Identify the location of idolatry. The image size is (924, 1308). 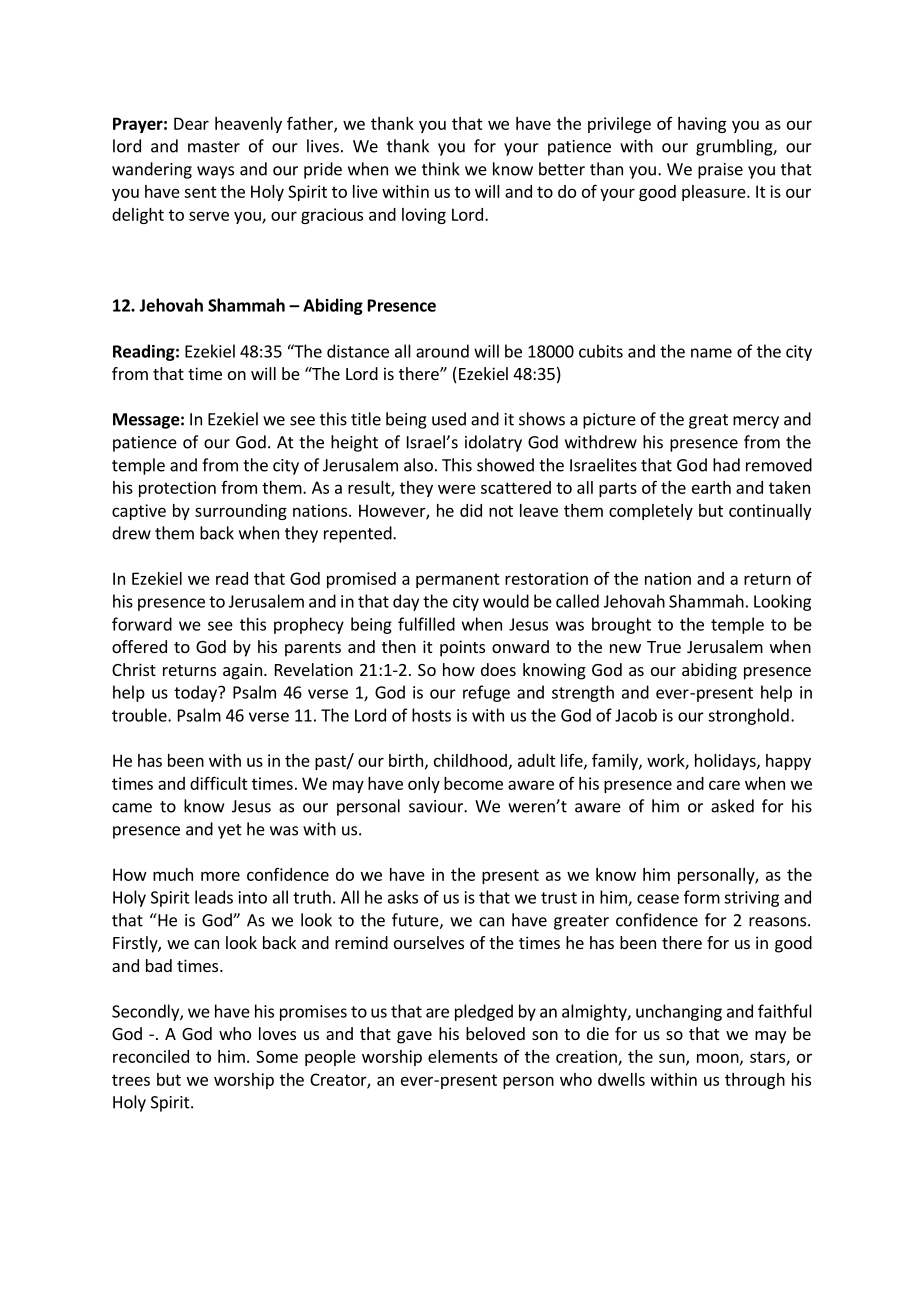
(493, 443).
